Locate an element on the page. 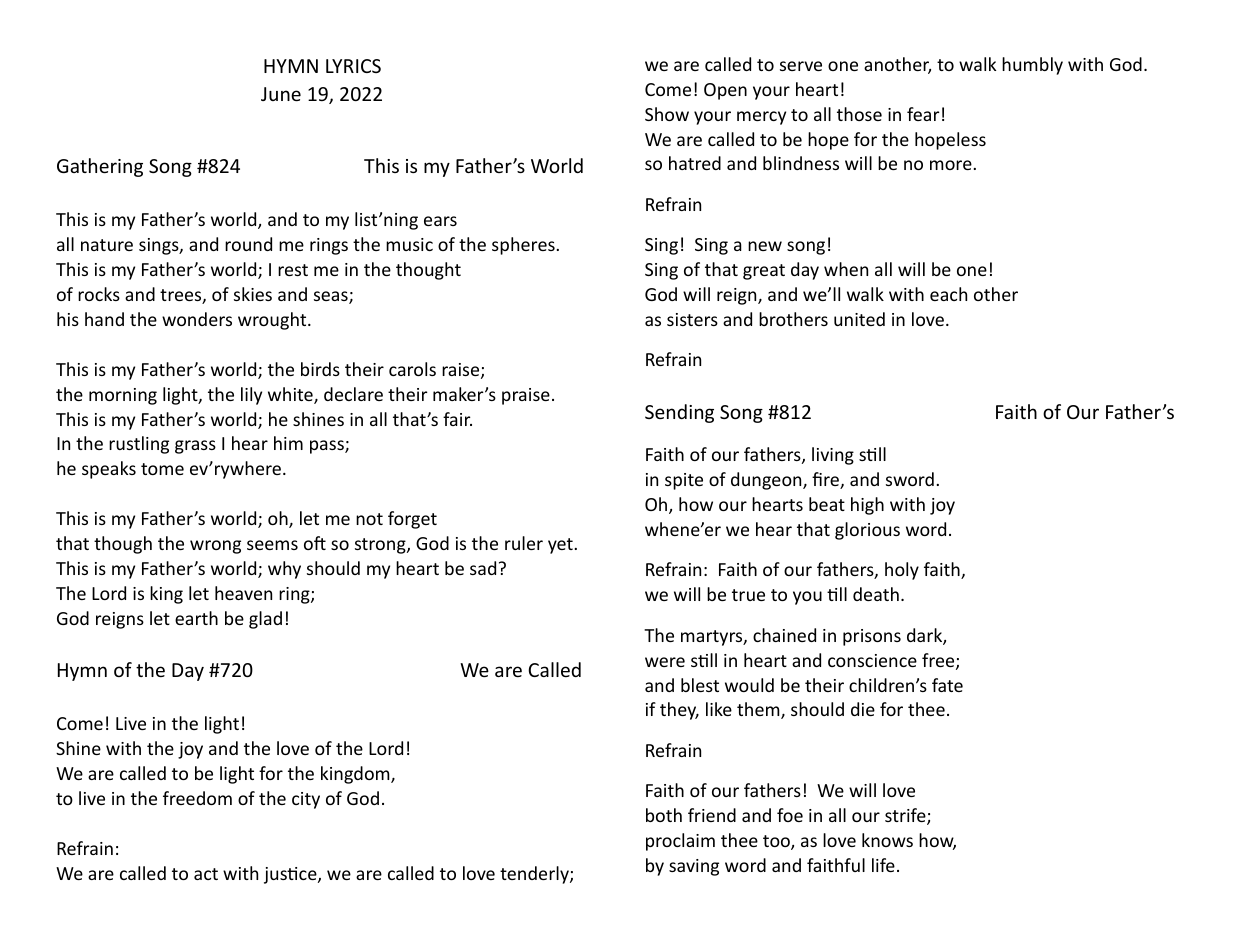 Image resolution: width=1233 pixels, height=952 pixels. Show is located at coordinates (667, 114).
